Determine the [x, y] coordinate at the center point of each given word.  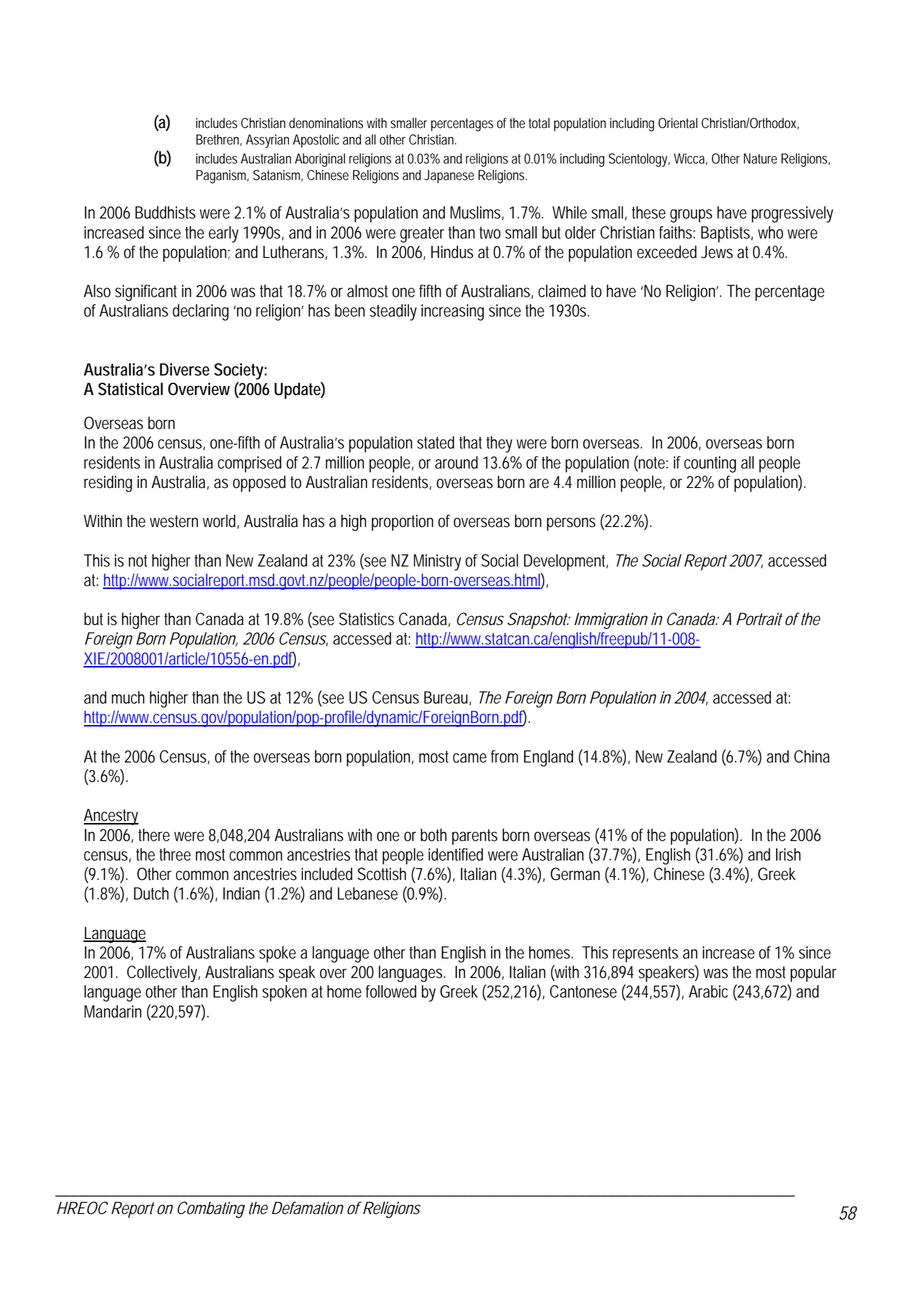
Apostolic [316, 141]
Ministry [437, 562]
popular [813, 973]
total [539, 123]
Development [565, 562]
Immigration [609, 620]
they [499, 444]
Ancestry [111, 817]
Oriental [678, 123]
